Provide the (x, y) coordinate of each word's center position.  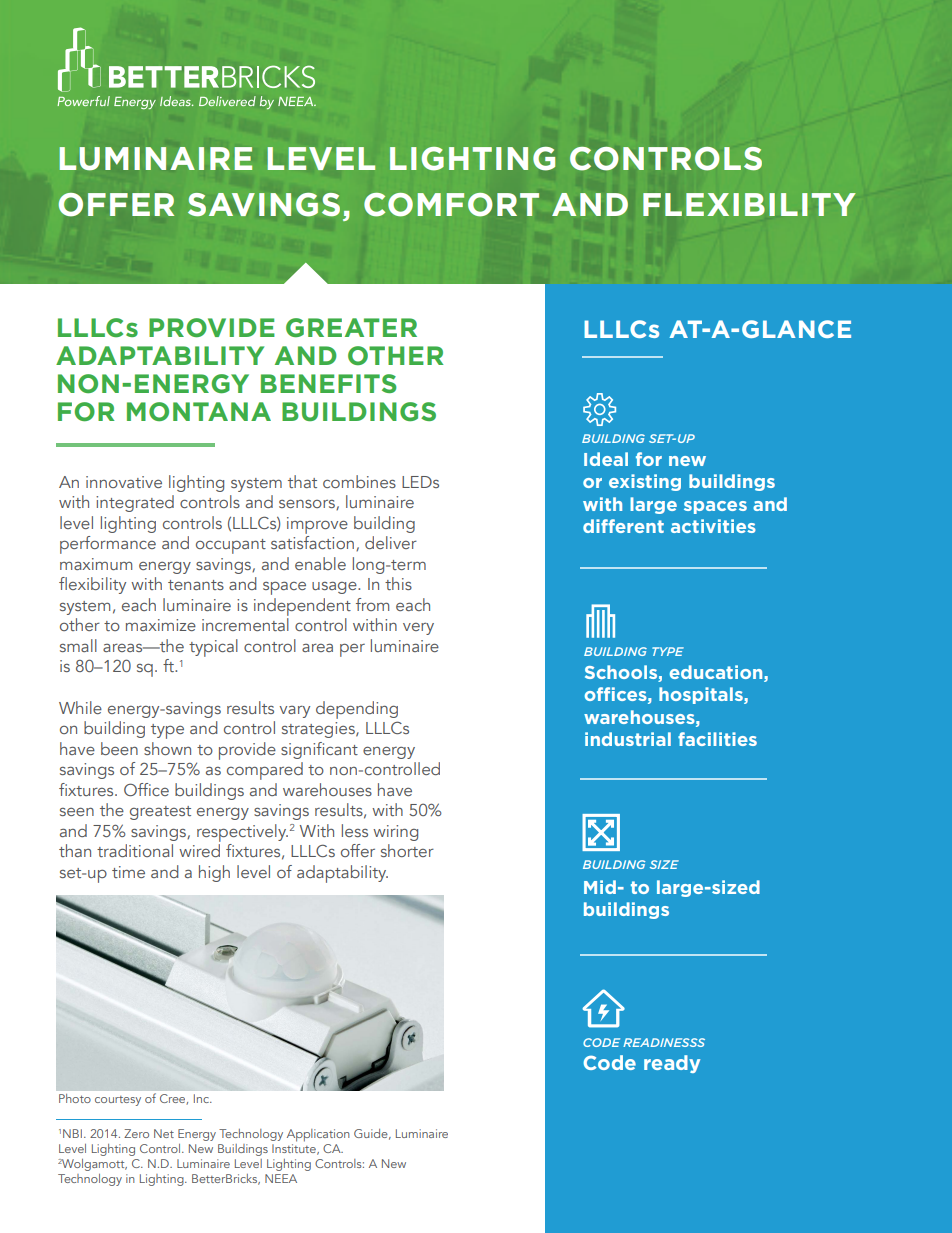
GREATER (351, 327)
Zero (136, 1133)
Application (318, 1135)
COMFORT (451, 205)
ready (672, 1064)
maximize (161, 625)
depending (357, 710)
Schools (621, 672)
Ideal (606, 459)
